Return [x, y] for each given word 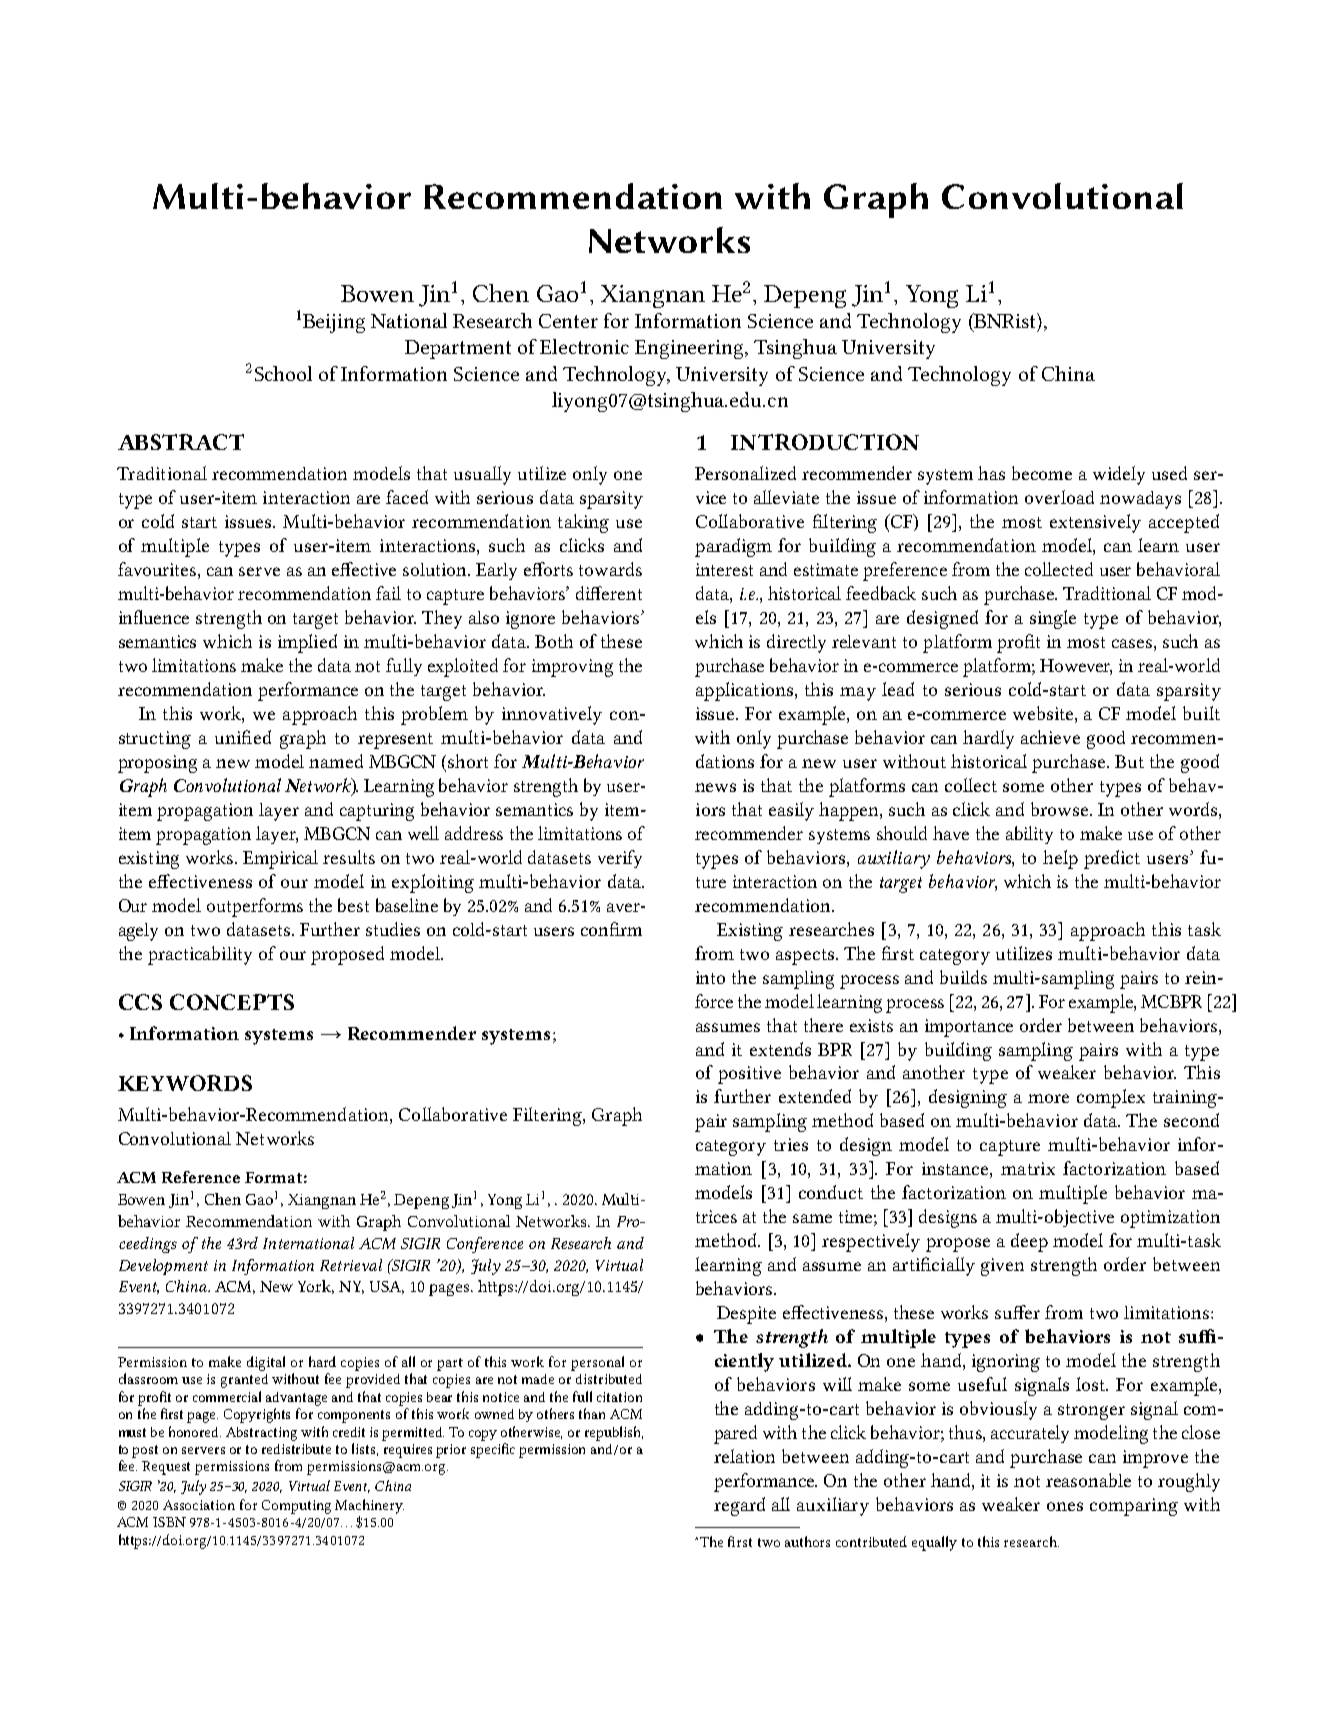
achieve [1050, 737]
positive [749, 1075]
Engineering [691, 349]
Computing [296, 1507]
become [1042, 473]
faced [407, 497]
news [715, 787]
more [1048, 1098]
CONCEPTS [232, 1002]
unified [243, 737]
